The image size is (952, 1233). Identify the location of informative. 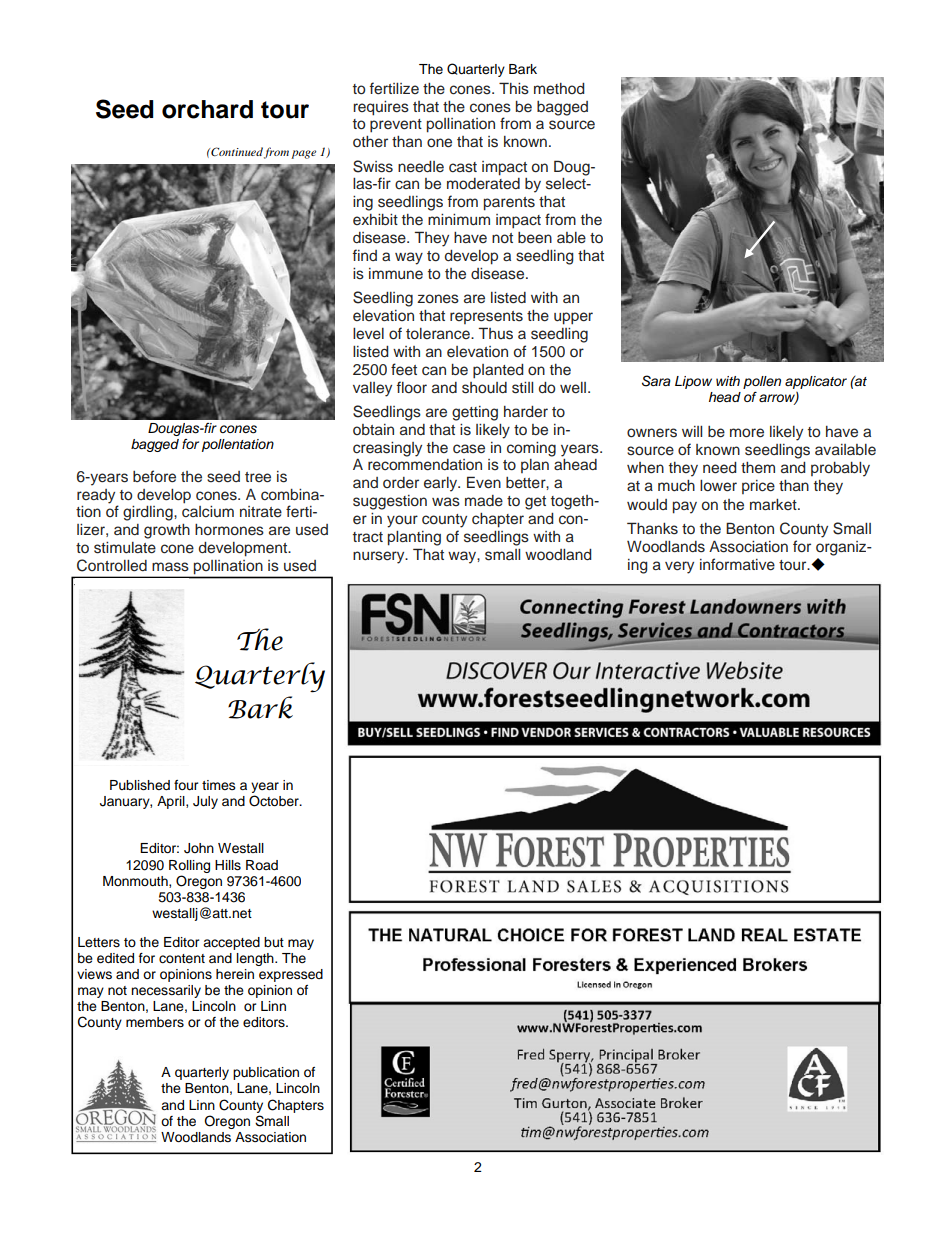
(737, 564).
